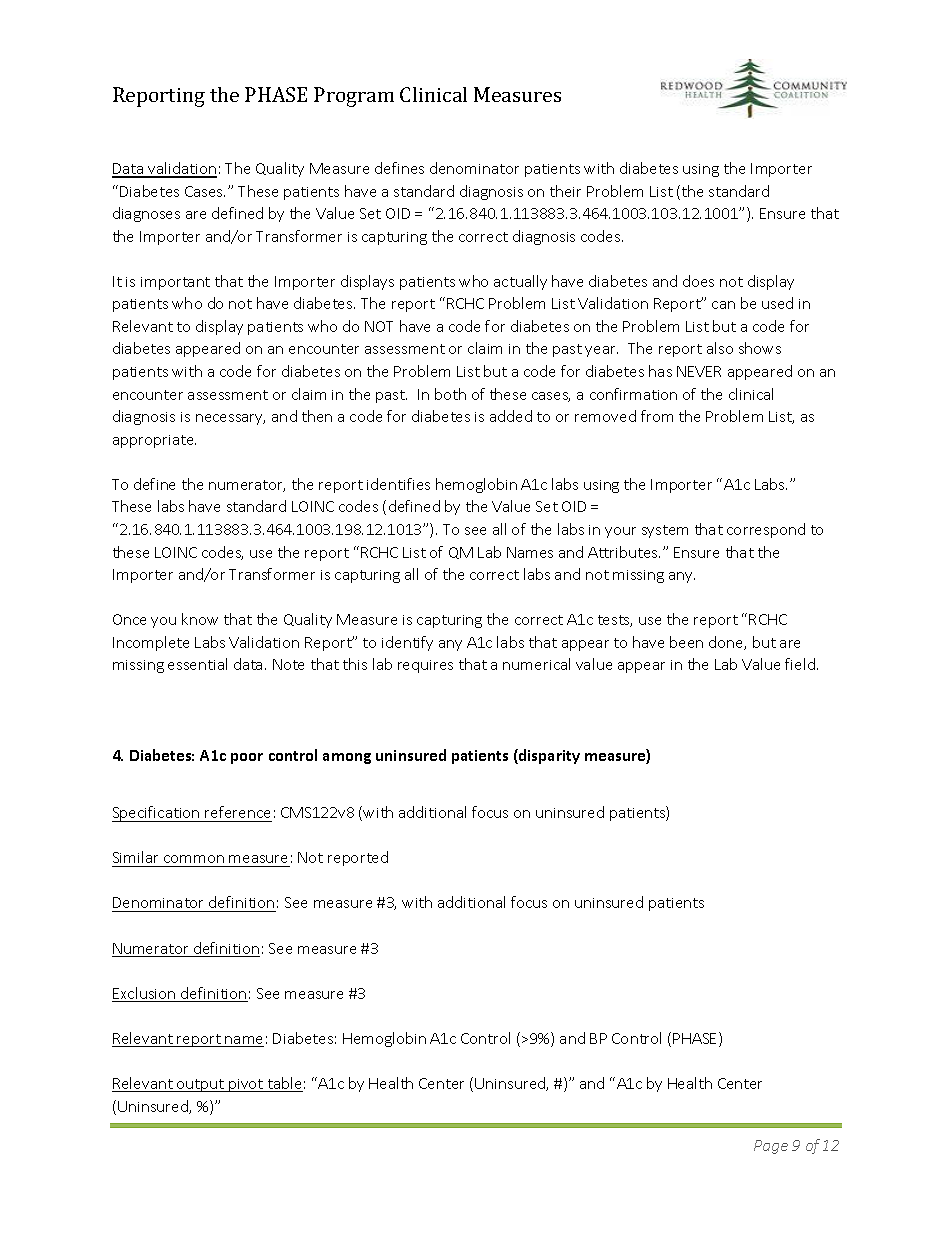 Image resolution: width=952 pixels, height=1233 pixels. Describe the element at coordinates (200, 1085) in the page. I see `output` at that location.
